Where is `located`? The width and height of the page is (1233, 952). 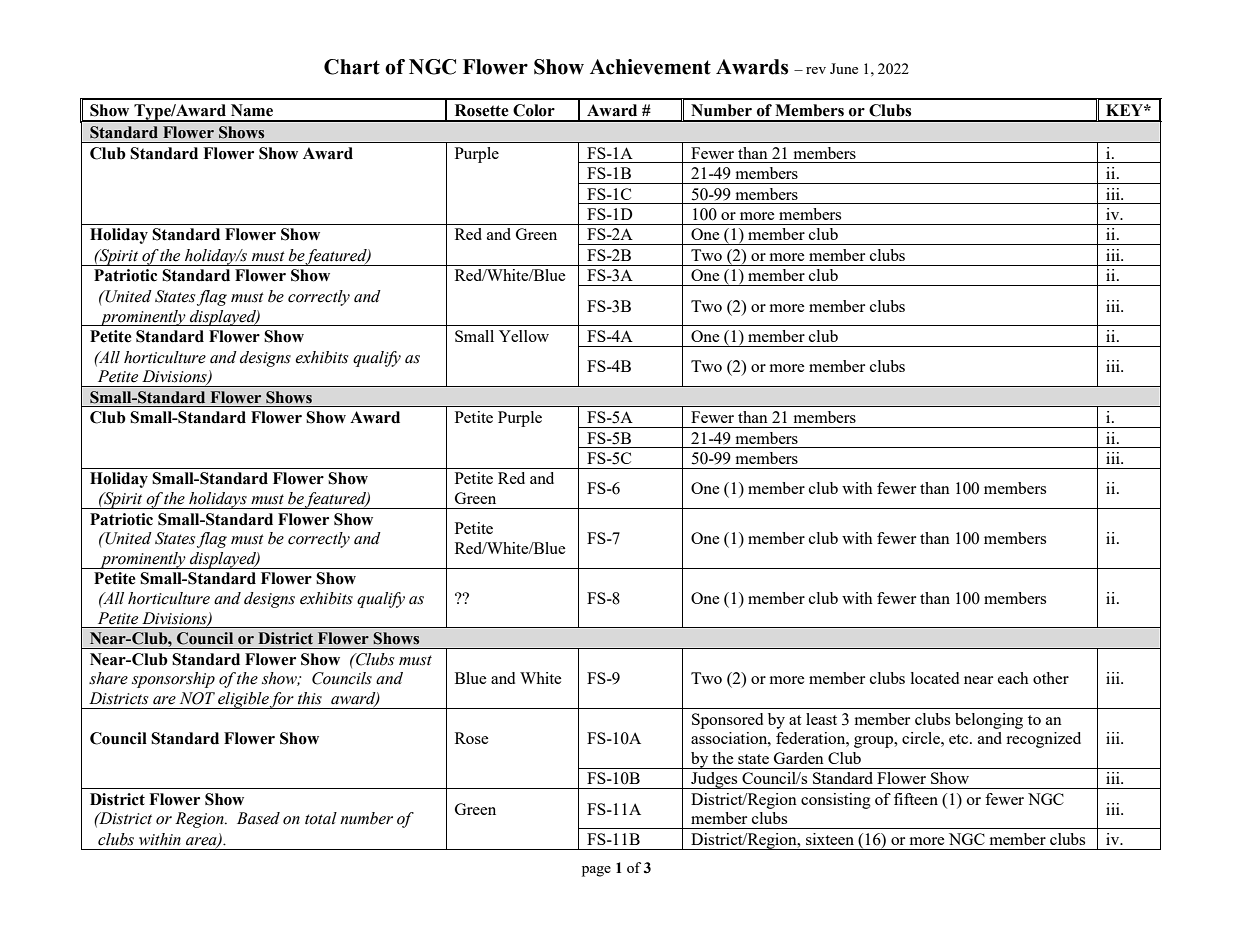 located is located at coordinates (935, 678).
